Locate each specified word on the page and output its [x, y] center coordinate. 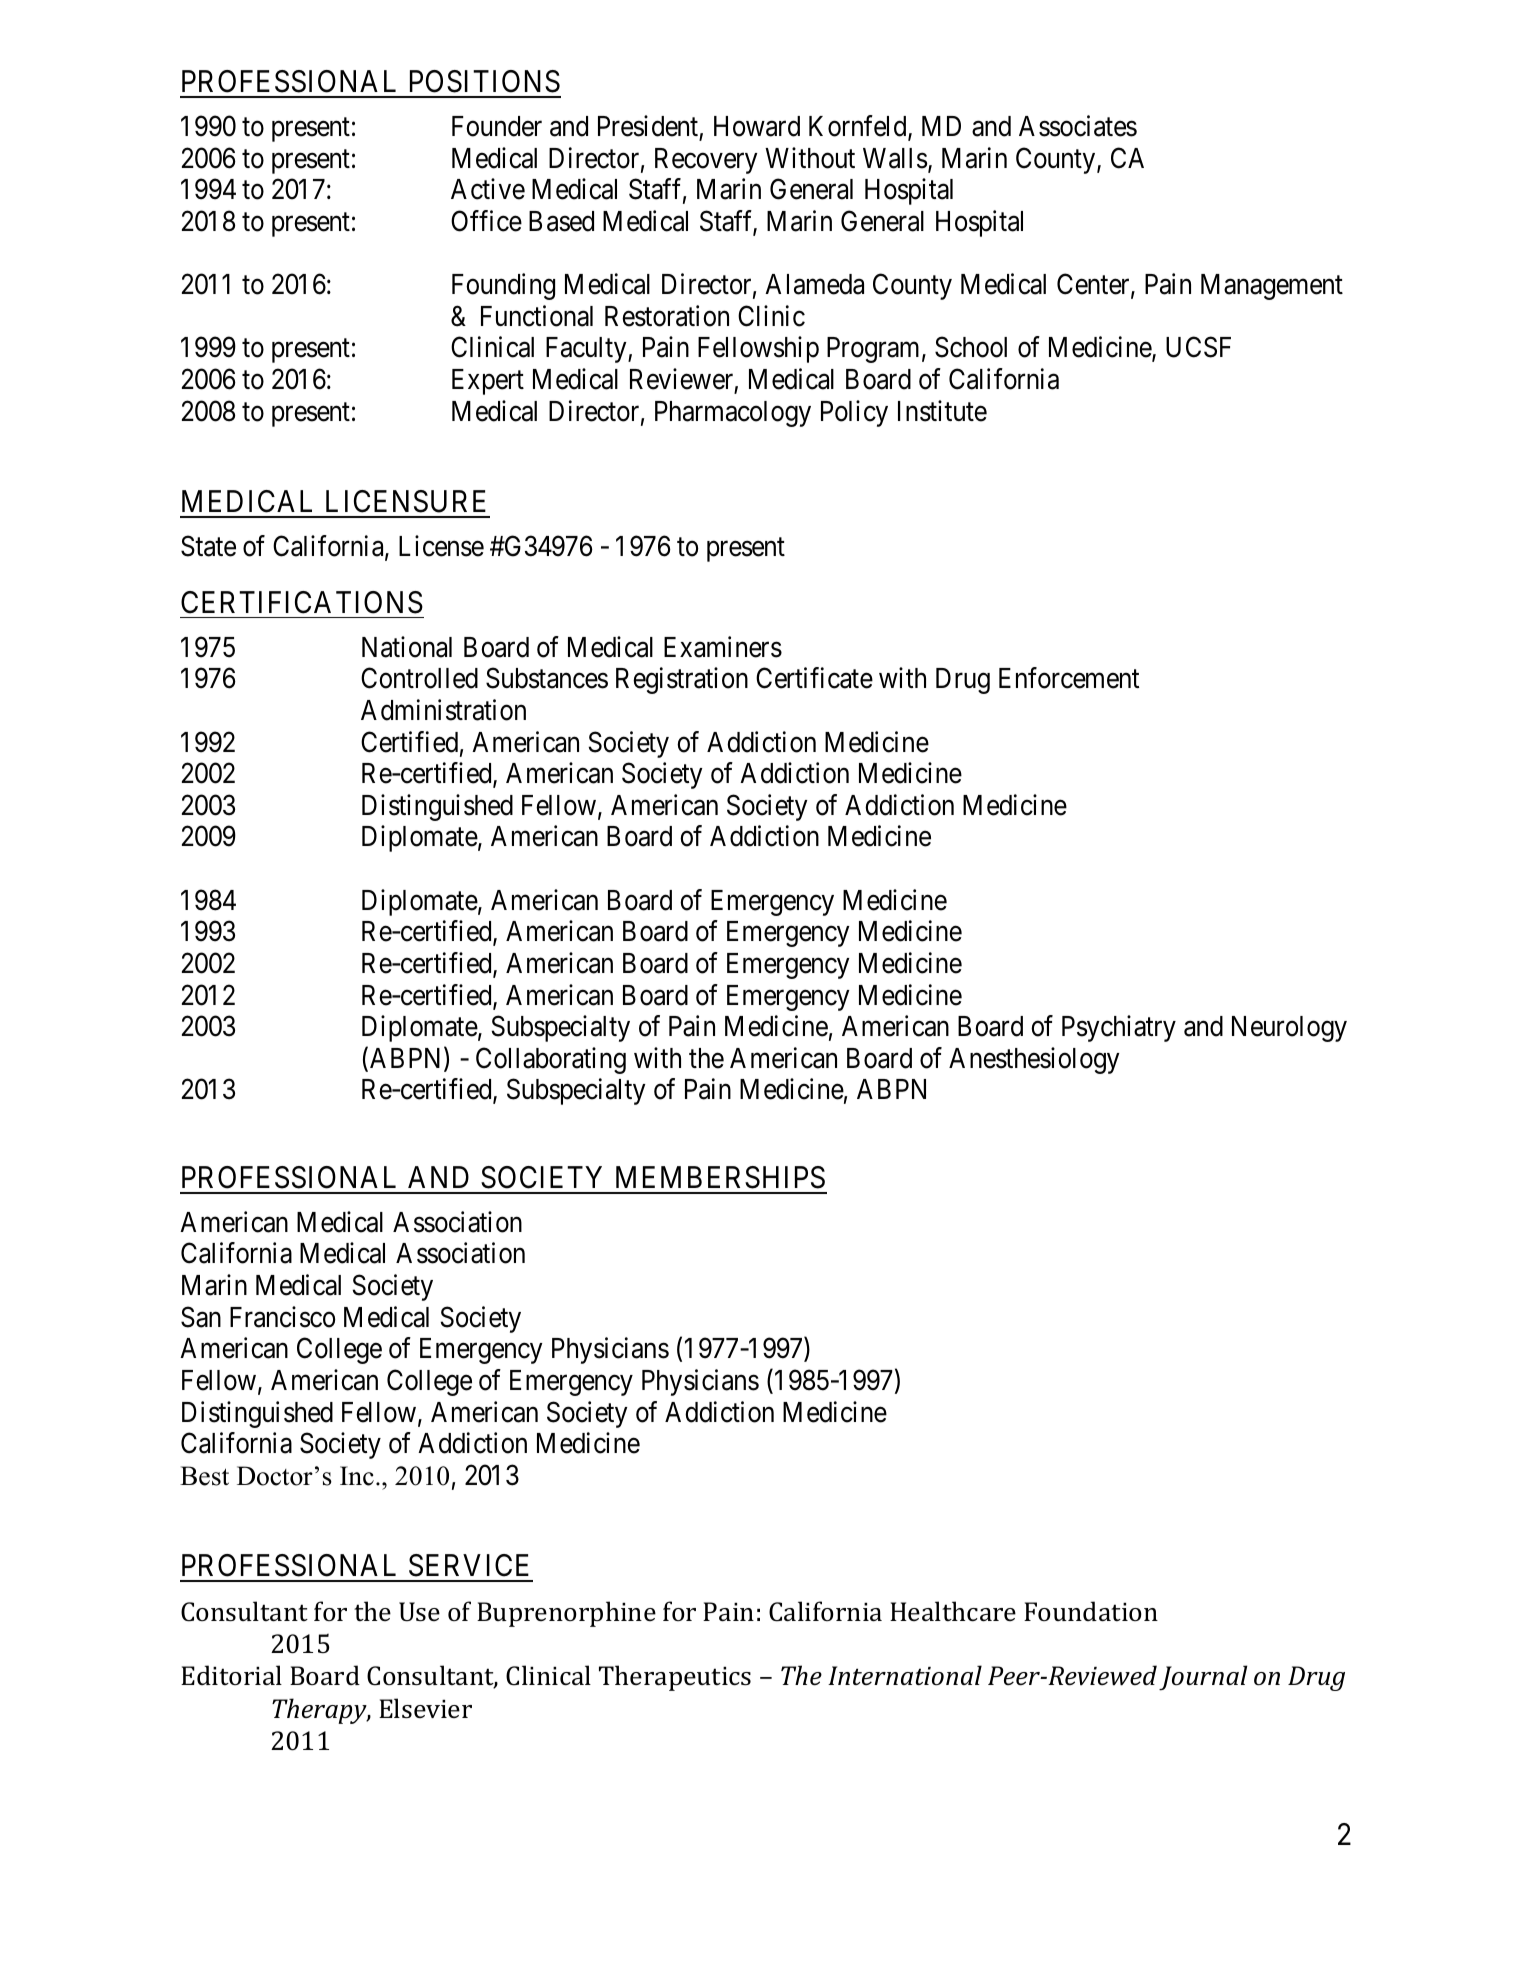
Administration [443, 710]
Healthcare [953, 1611]
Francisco [282, 1317]
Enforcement [1069, 678]
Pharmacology [733, 414]
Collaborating [551, 1060]
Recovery [706, 161]
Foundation [1091, 1611]
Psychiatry [1119, 1028]
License [441, 546]
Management [1272, 287]
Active [488, 189]
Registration [682, 680]
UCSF [1198, 347]
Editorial [231, 1675]
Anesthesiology [1034, 1060]
